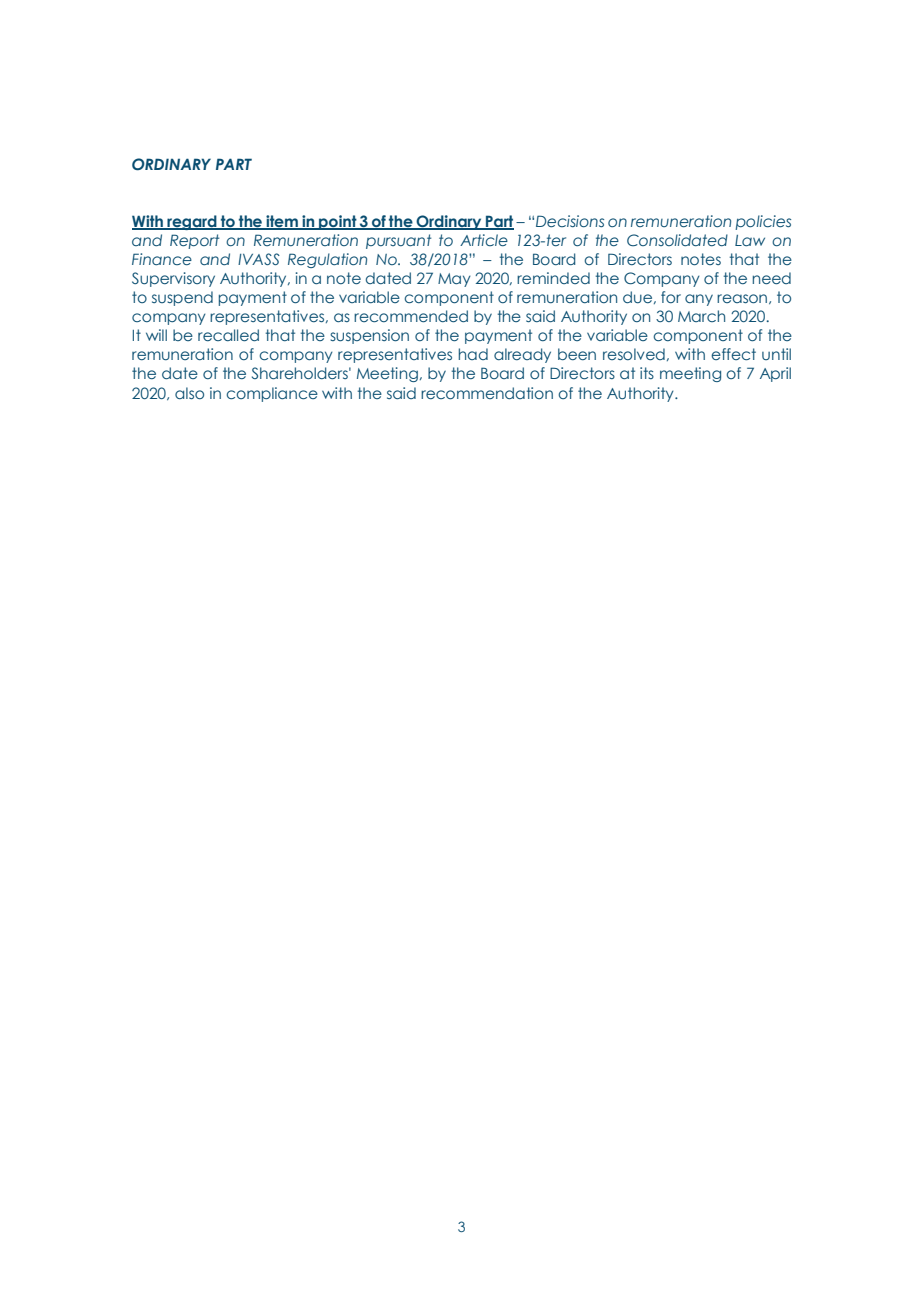 This page has height=1308, width=924. I want to click on also, so click(189, 393).
